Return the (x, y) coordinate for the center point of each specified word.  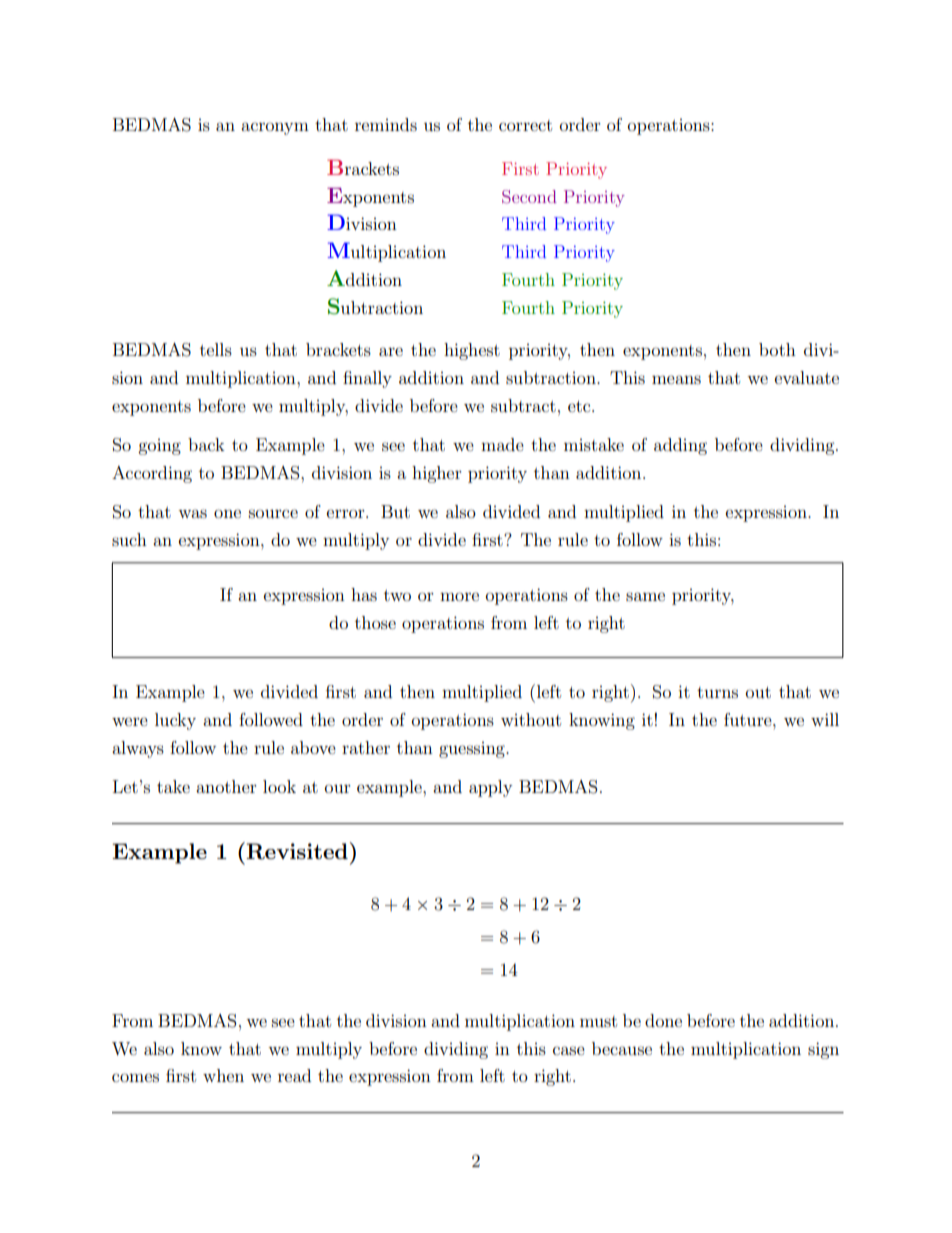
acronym (275, 128)
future (749, 719)
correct (525, 125)
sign (823, 1050)
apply (490, 788)
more (459, 596)
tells (216, 349)
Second (529, 197)
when (223, 1075)
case (569, 1050)
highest (472, 351)
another (226, 786)
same (645, 596)
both (777, 349)
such (129, 539)
